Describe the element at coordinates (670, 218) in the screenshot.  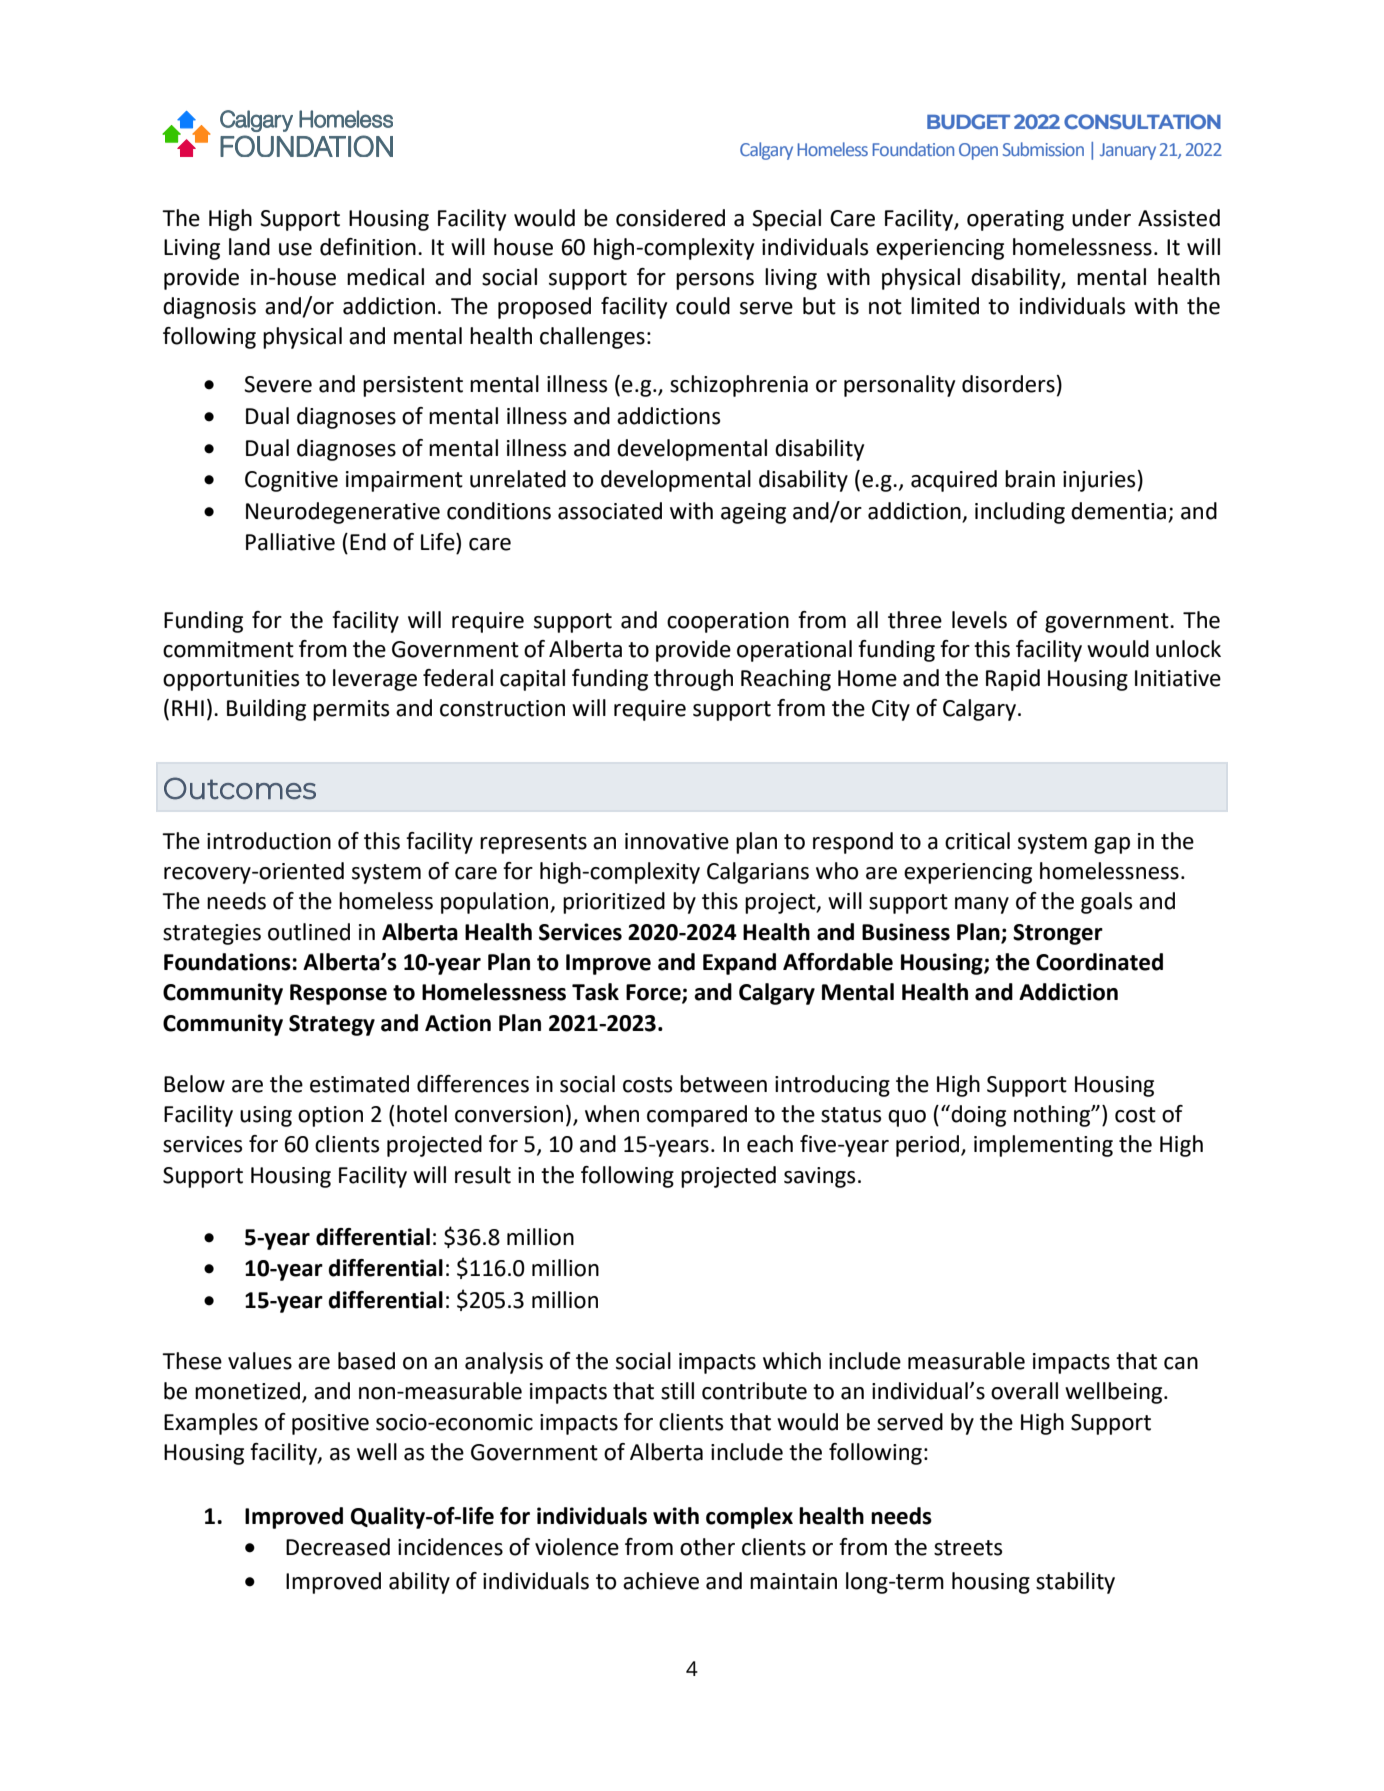
I see `considered` at that location.
